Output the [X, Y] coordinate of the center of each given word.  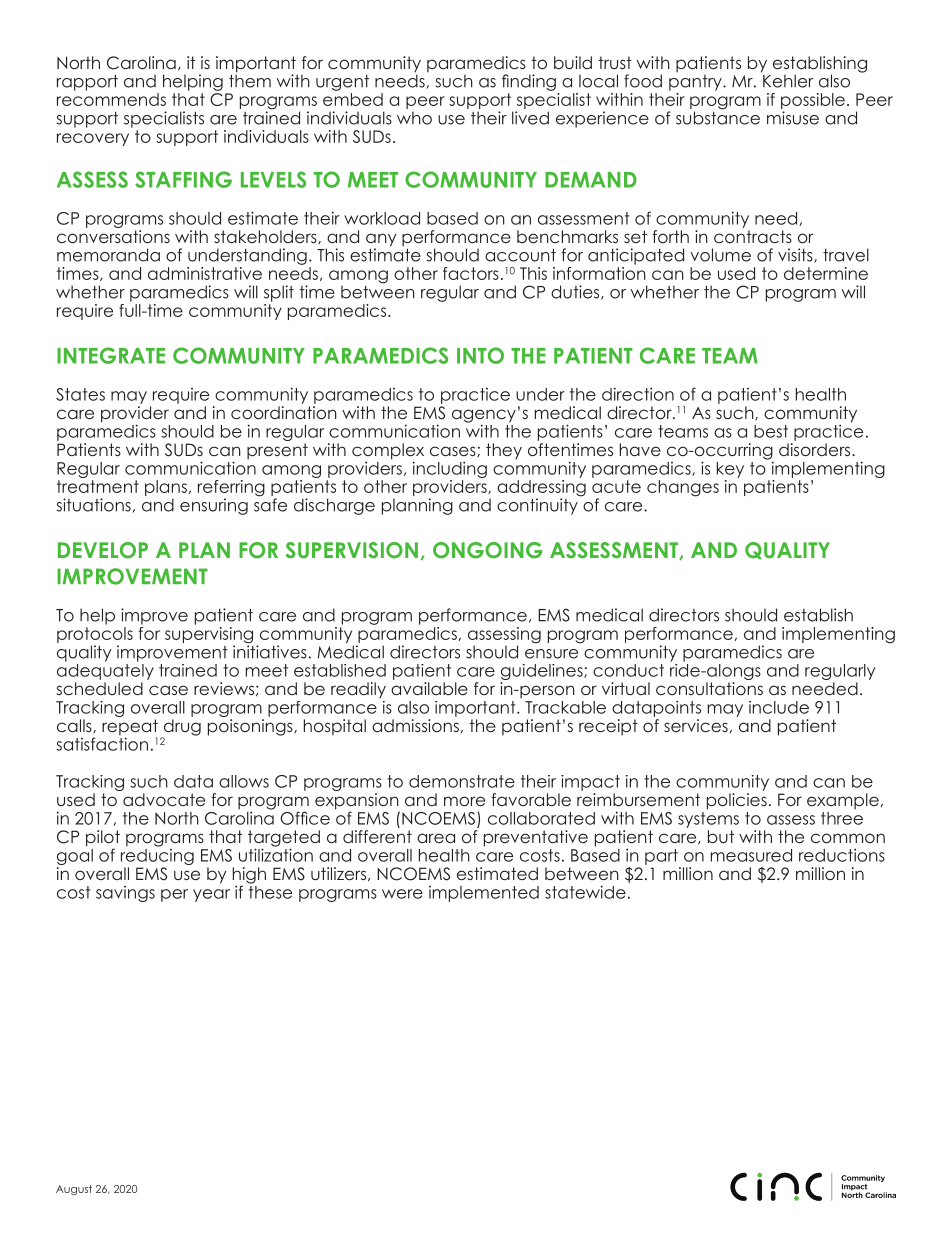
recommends [111, 99]
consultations [709, 688]
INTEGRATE [111, 355]
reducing [157, 855]
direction [638, 394]
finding [529, 82]
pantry [696, 81]
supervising [209, 635]
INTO [480, 355]
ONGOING [487, 550]
